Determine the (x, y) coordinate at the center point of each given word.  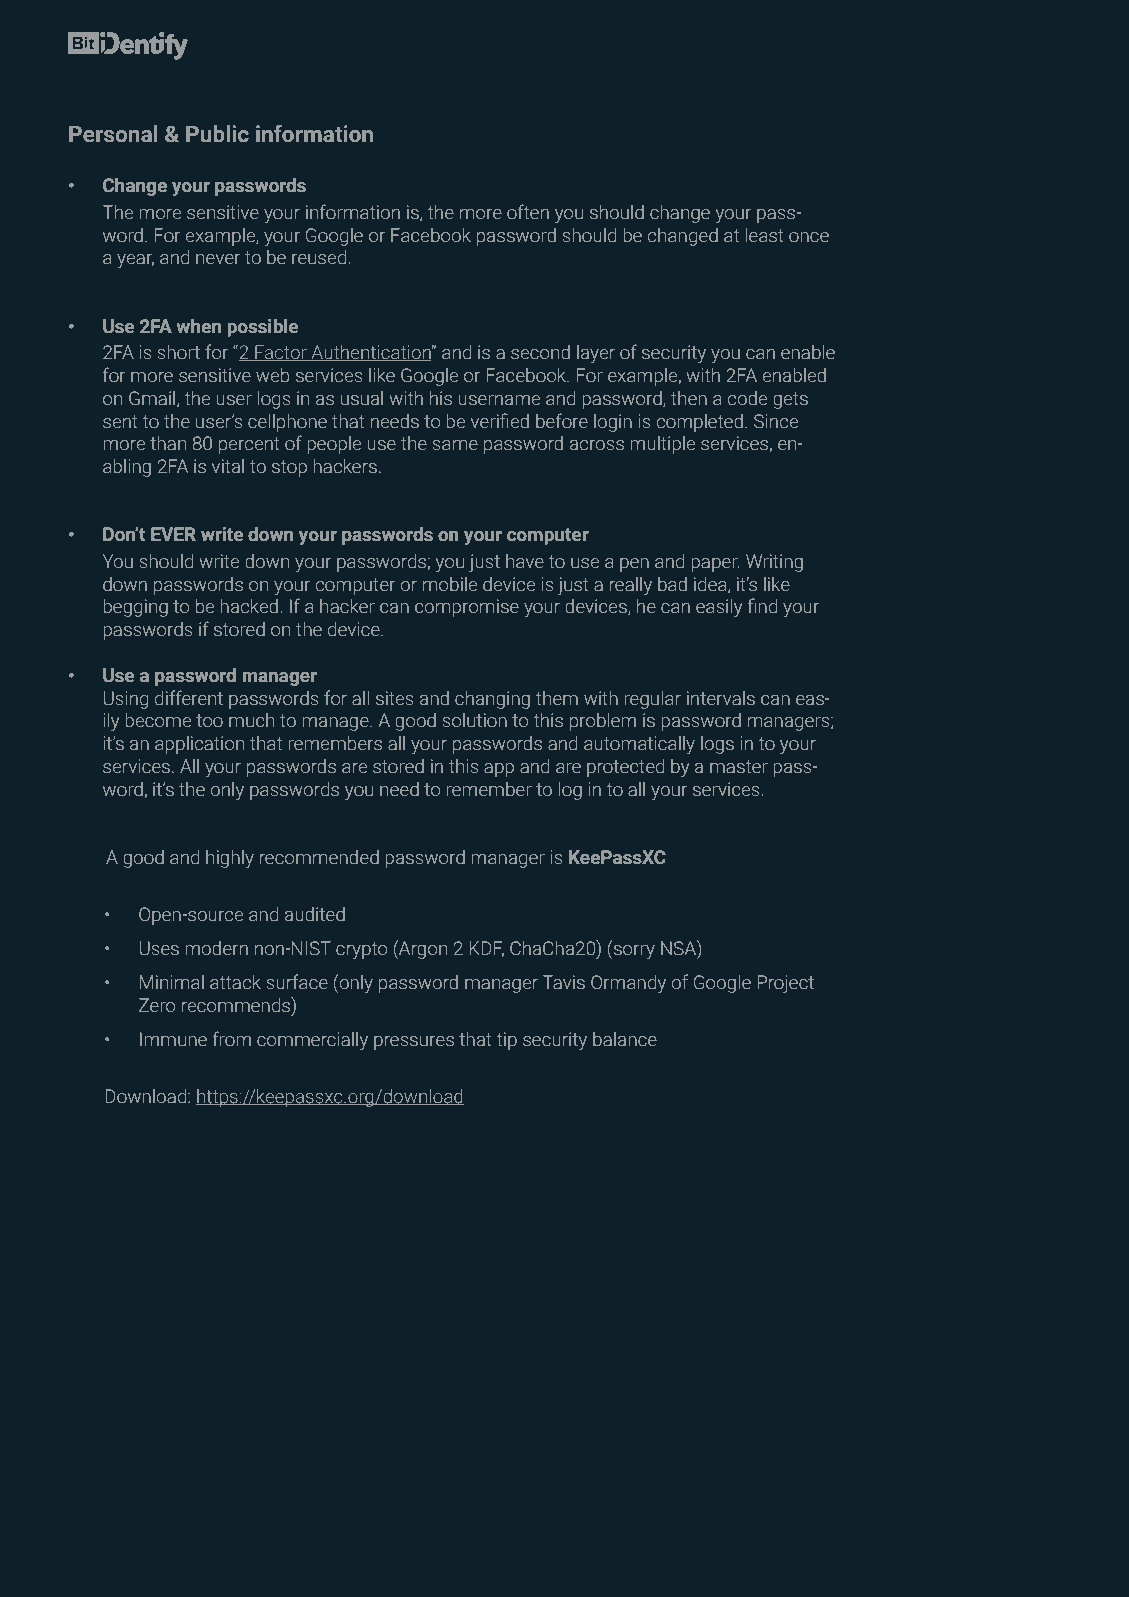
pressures (414, 1043)
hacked (249, 606)
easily (719, 608)
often (528, 211)
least (765, 235)
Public (217, 133)
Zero (157, 1005)
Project (785, 984)
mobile (450, 584)
